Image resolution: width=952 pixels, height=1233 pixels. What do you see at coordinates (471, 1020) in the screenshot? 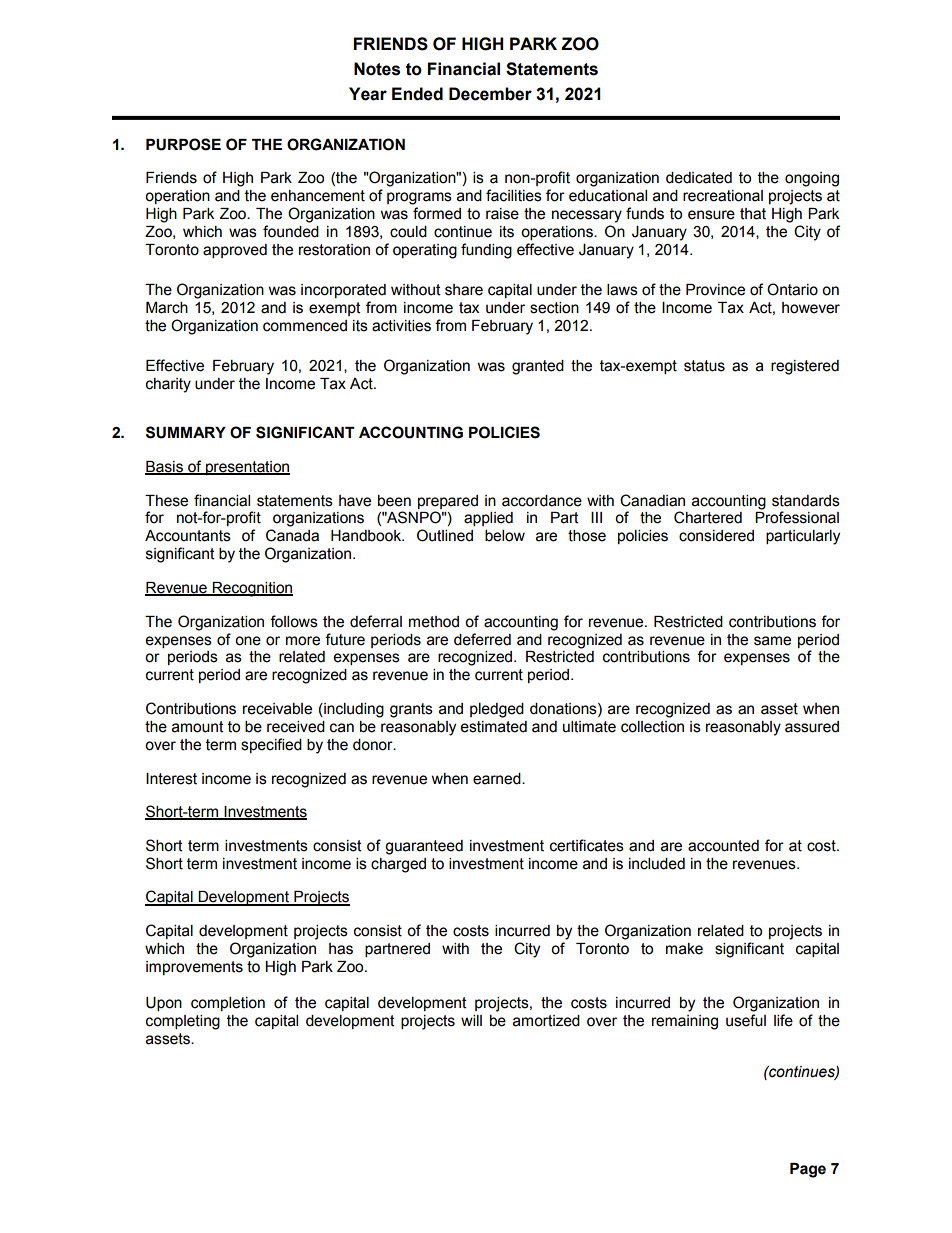
I see `will` at bounding box center [471, 1020].
